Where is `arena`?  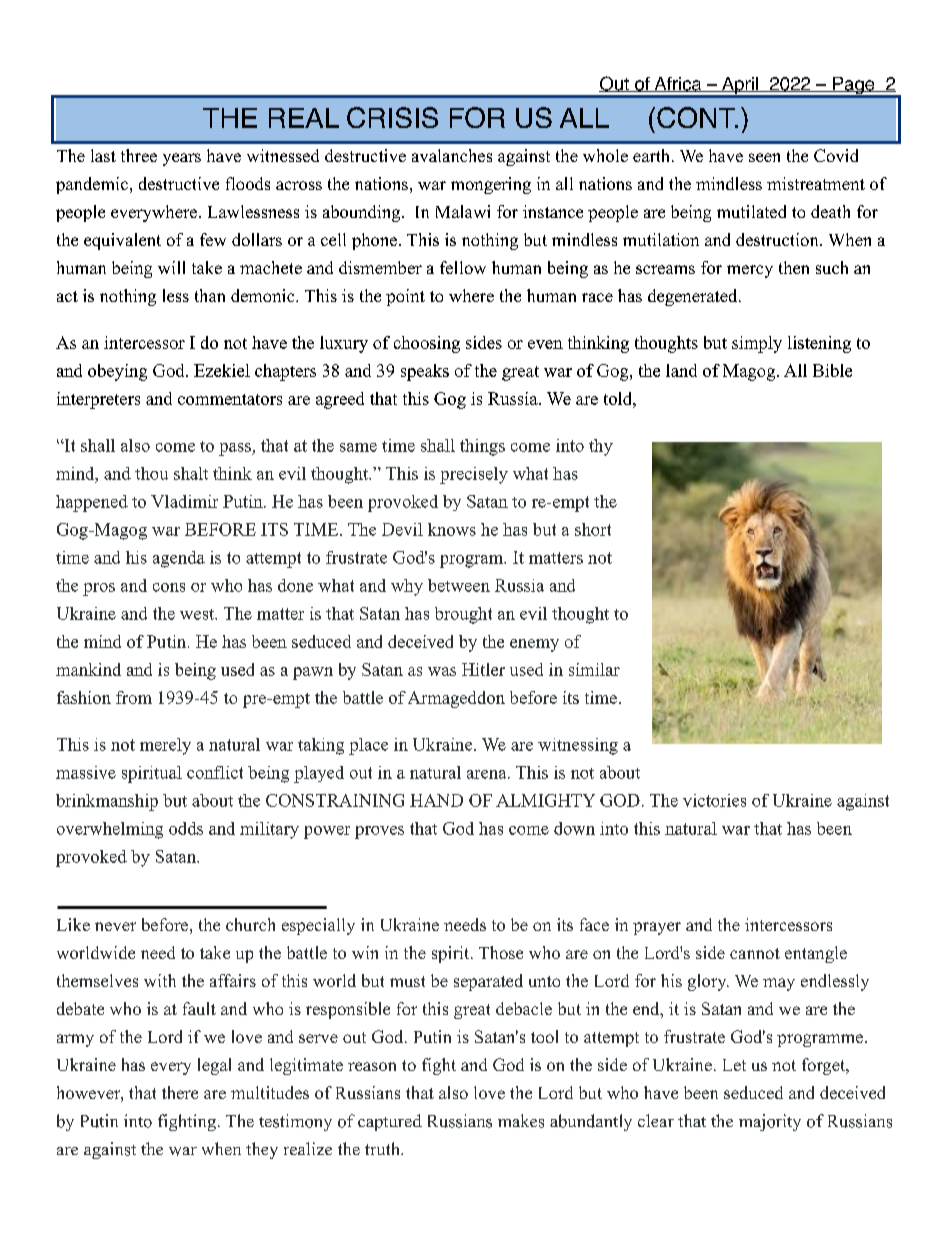
arena is located at coordinates (488, 774).
